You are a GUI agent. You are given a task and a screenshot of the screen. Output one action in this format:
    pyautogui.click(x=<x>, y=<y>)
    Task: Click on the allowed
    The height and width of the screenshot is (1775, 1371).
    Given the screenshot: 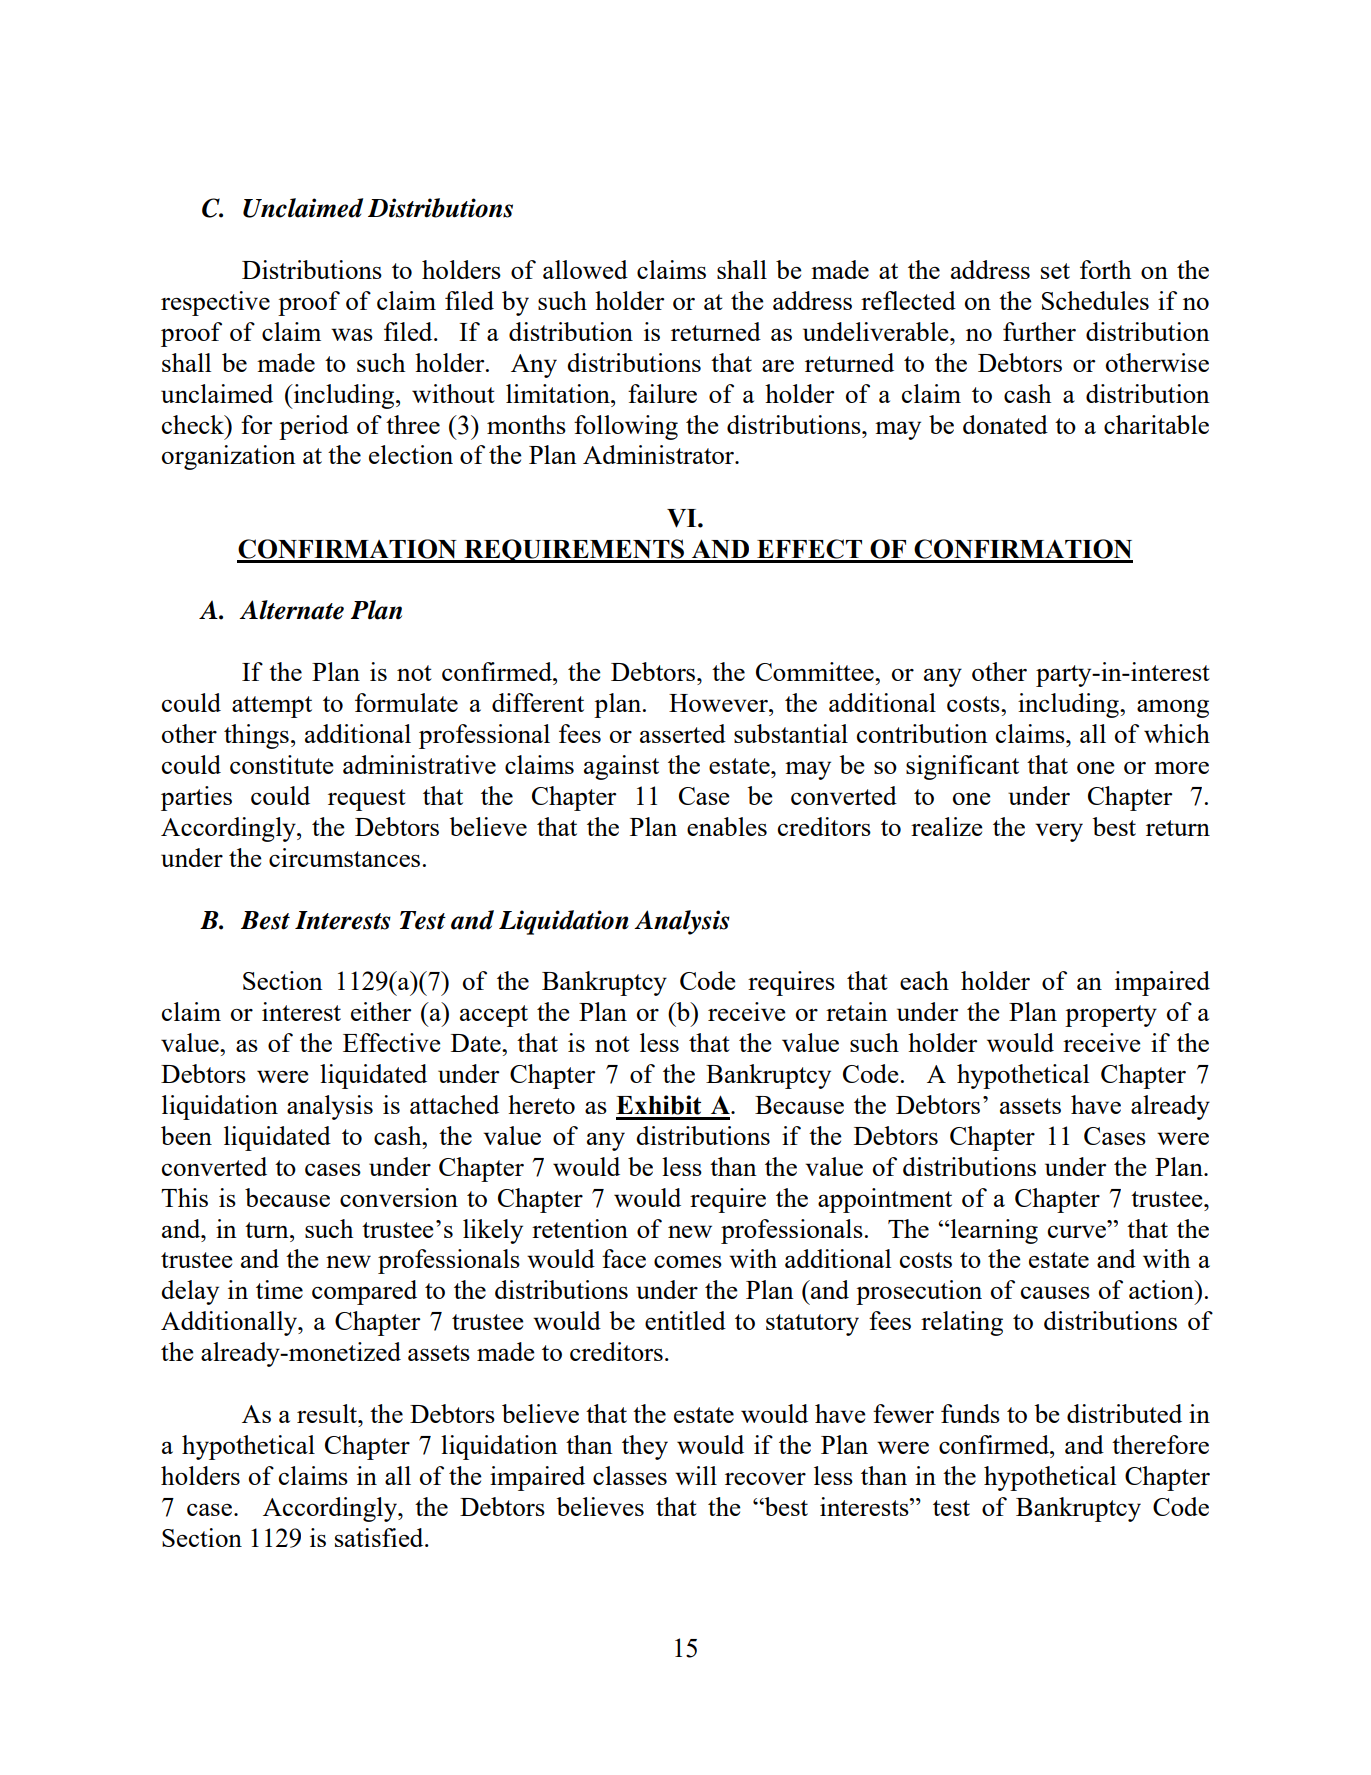 What is the action you would take?
    pyautogui.click(x=585, y=269)
